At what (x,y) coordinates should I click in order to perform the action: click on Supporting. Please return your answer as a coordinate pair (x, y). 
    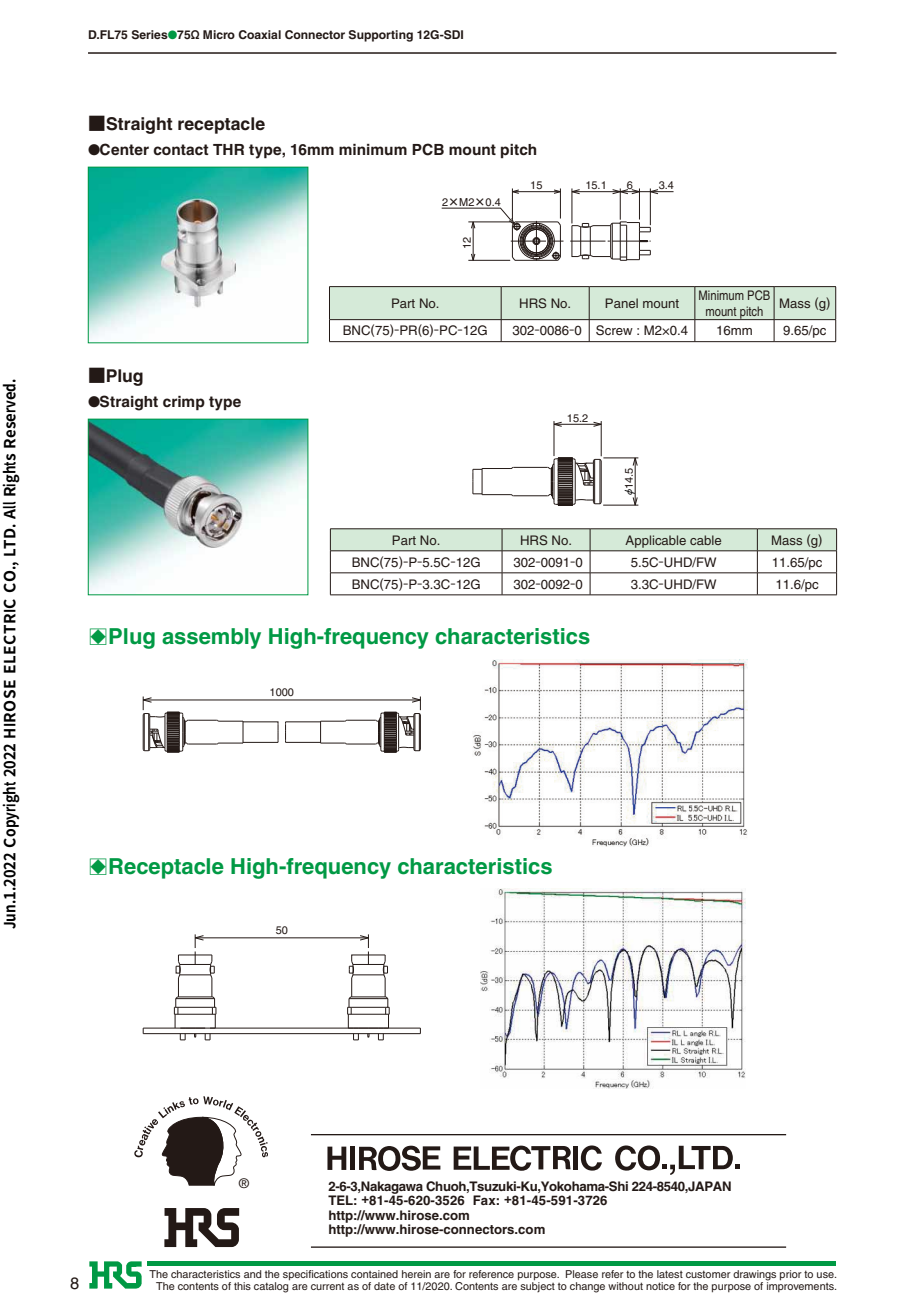
    Looking at the image, I should click on (381, 36).
